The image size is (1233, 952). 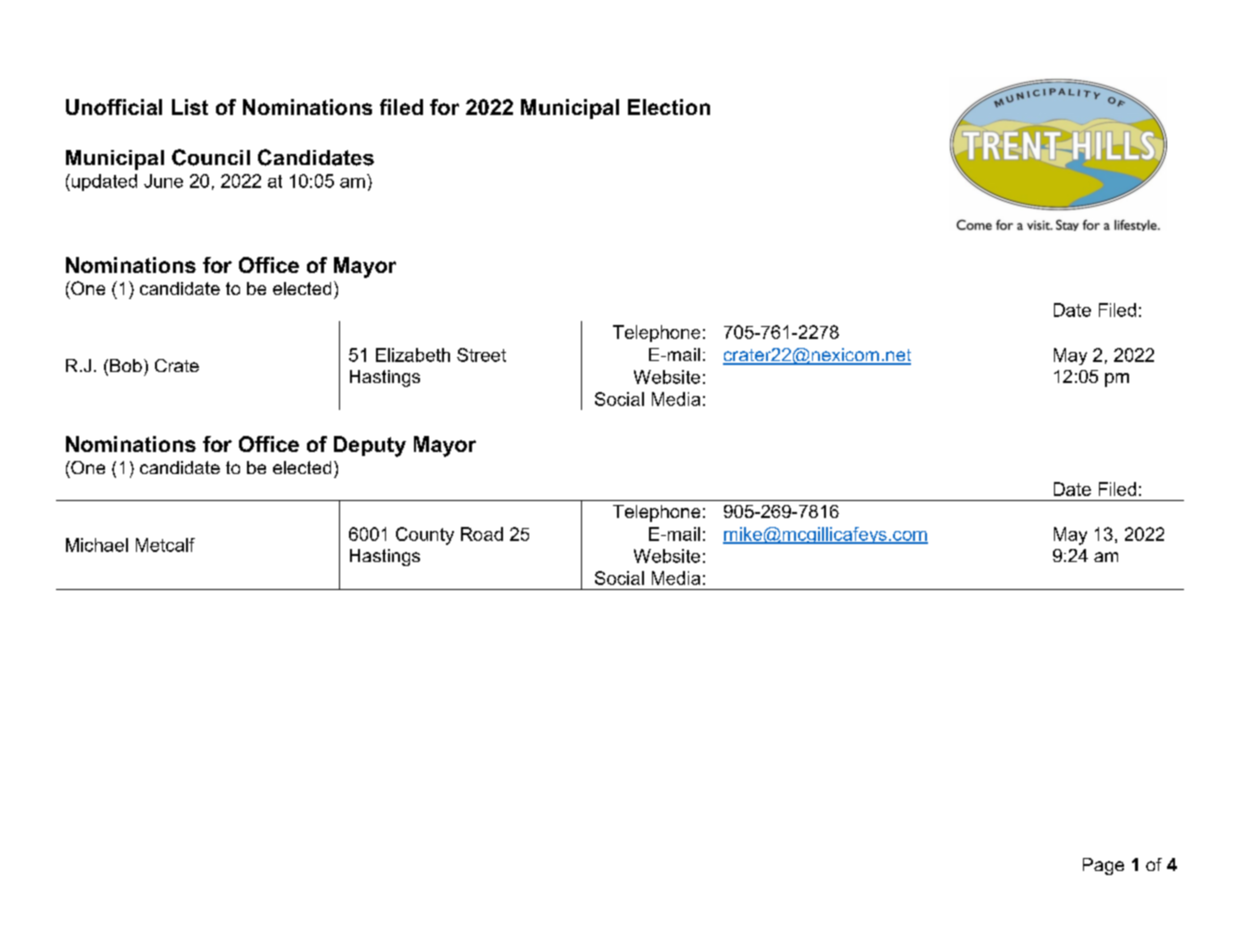 What do you see at coordinates (97, 545) in the page?
I see `Michael` at bounding box center [97, 545].
